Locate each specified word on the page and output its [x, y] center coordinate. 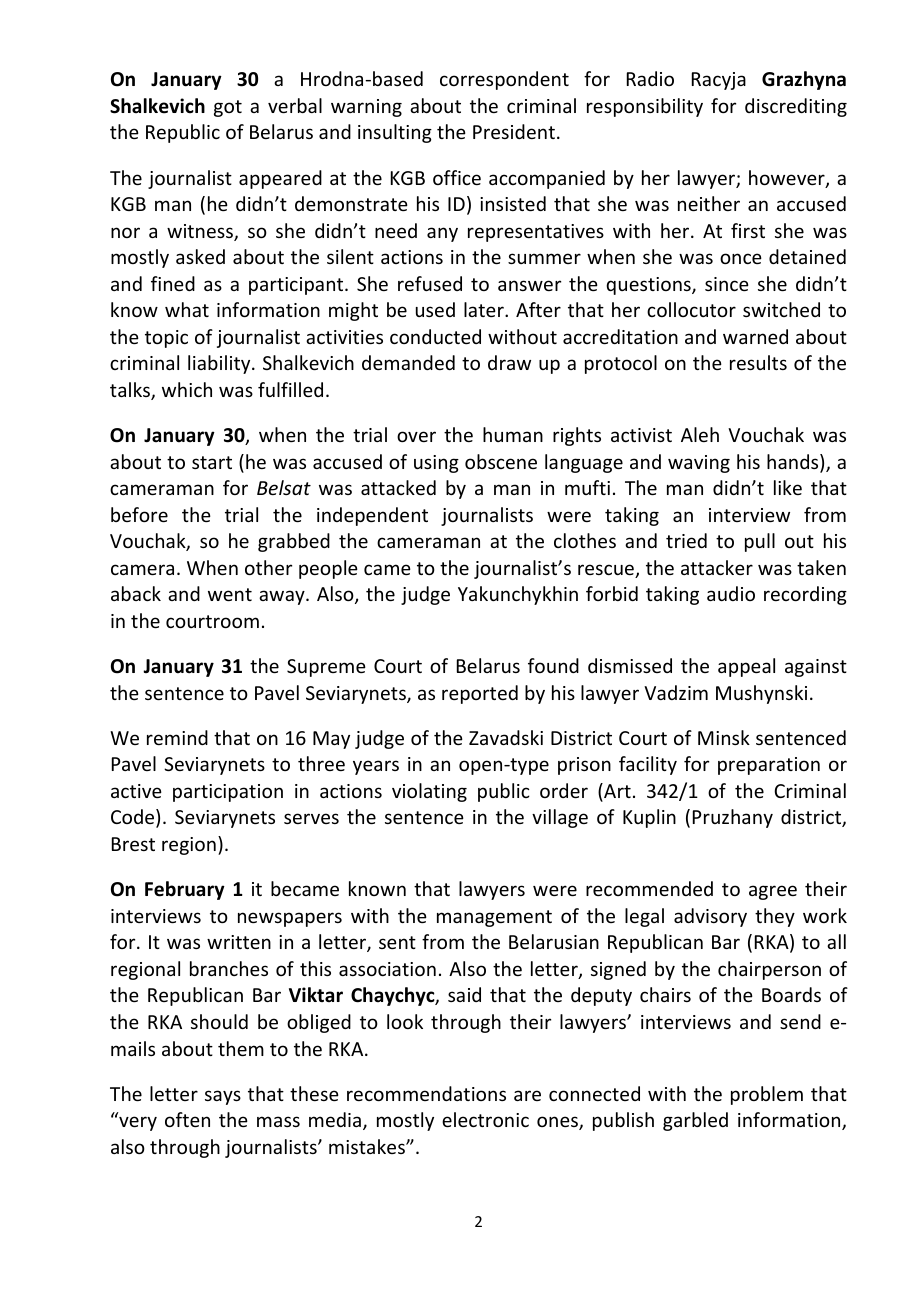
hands [794, 463]
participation [228, 793]
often [187, 1119]
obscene [501, 461]
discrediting [796, 107]
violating [429, 792]
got [228, 108]
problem [767, 1095]
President [514, 131]
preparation [769, 766]
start [212, 462]
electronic [485, 1119]
